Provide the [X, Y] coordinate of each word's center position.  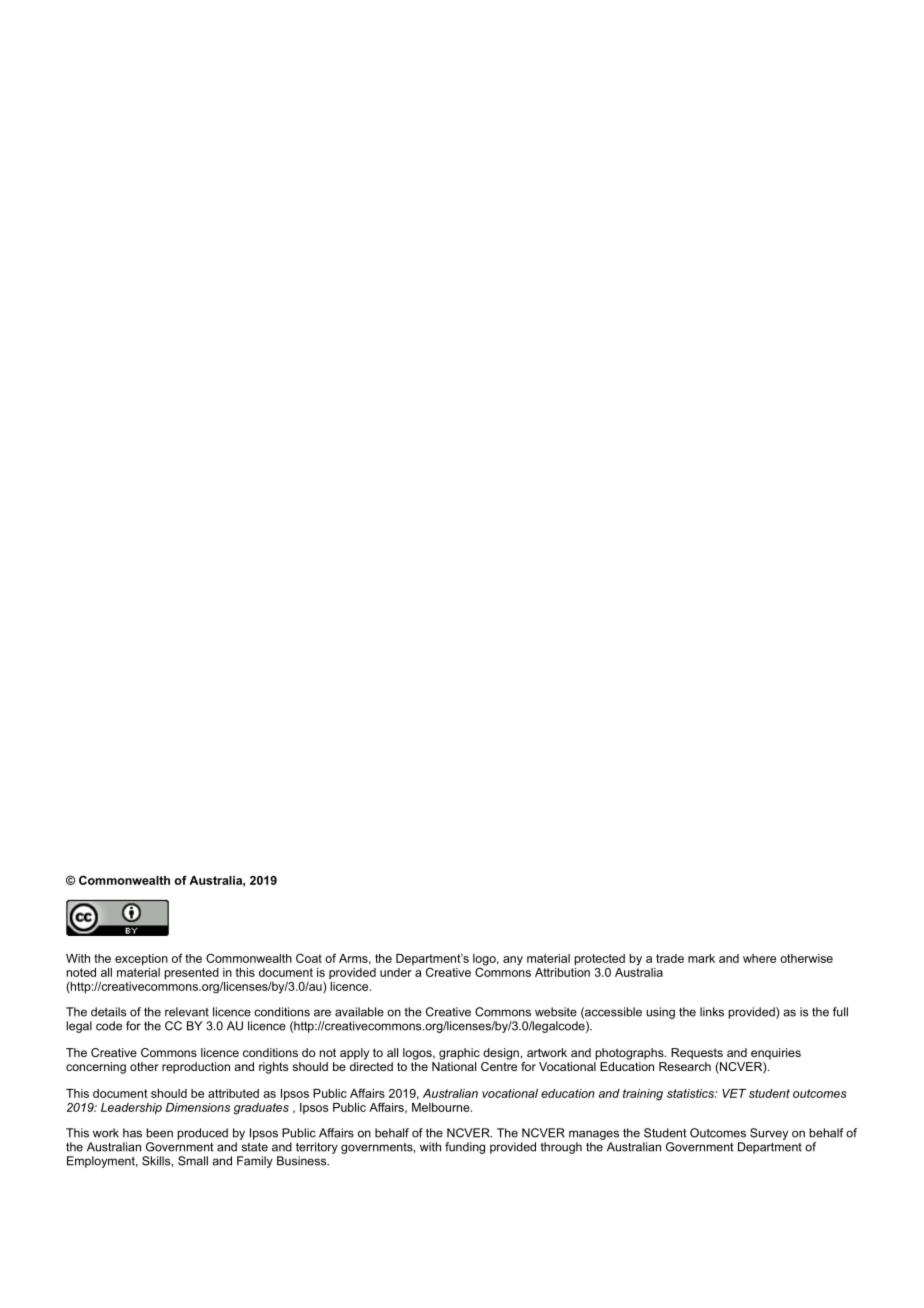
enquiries [776, 1054]
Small [193, 1161]
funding [465, 1148]
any [513, 961]
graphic [459, 1054]
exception [141, 960]
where [759, 958]
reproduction [196, 1068]
